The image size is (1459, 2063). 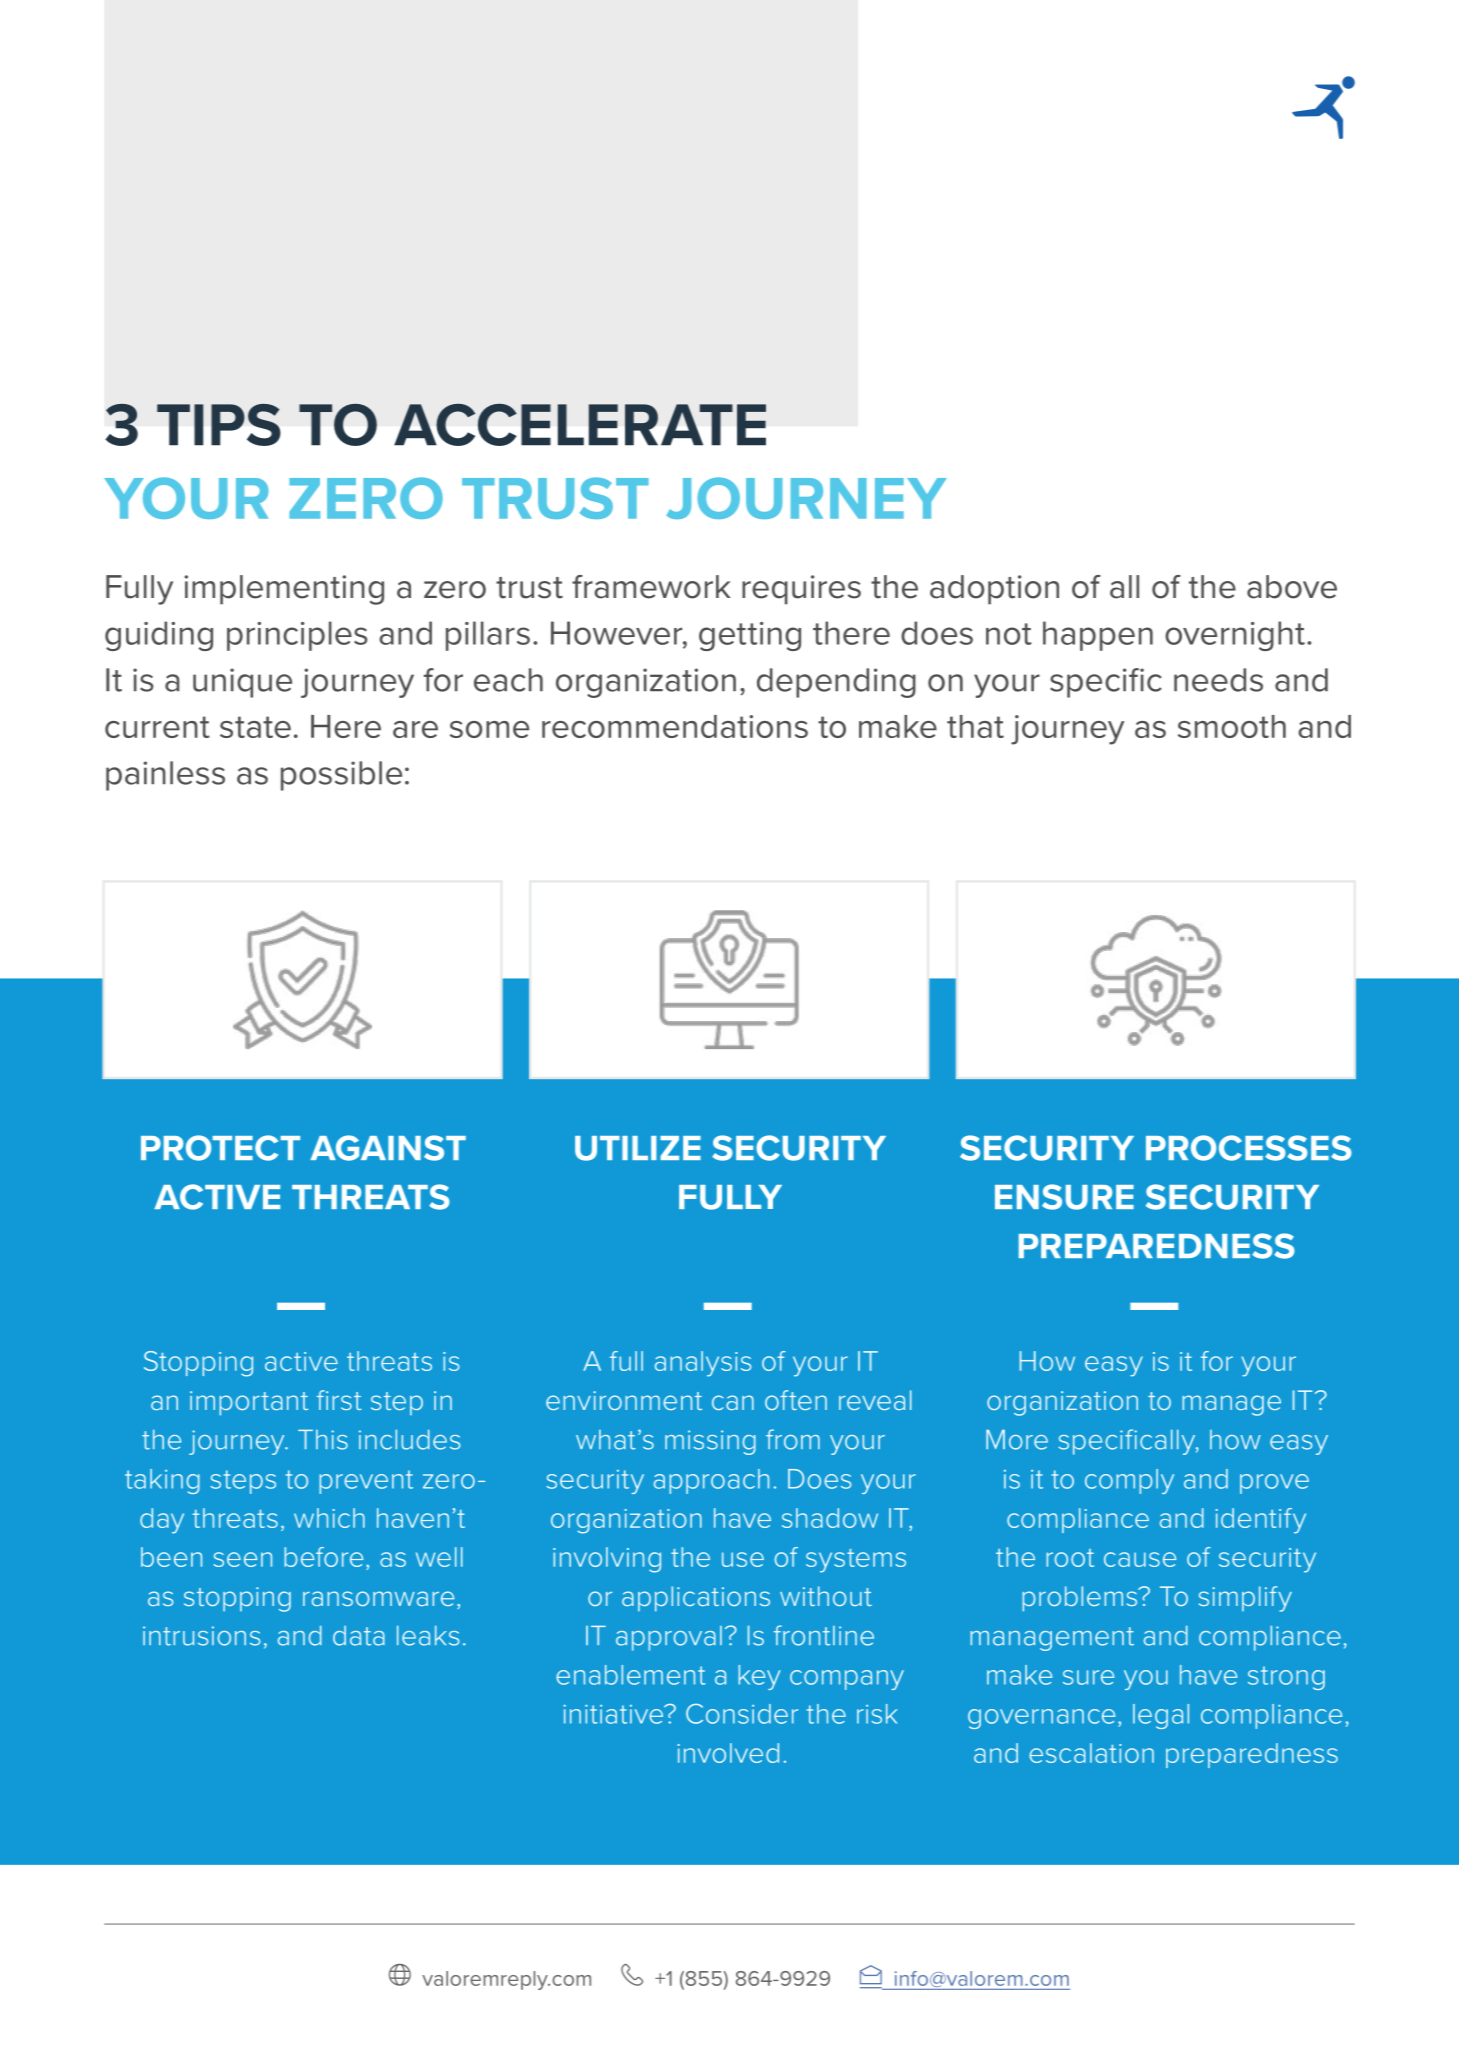 I want to click on Consider, so click(x=742, y=1713).
